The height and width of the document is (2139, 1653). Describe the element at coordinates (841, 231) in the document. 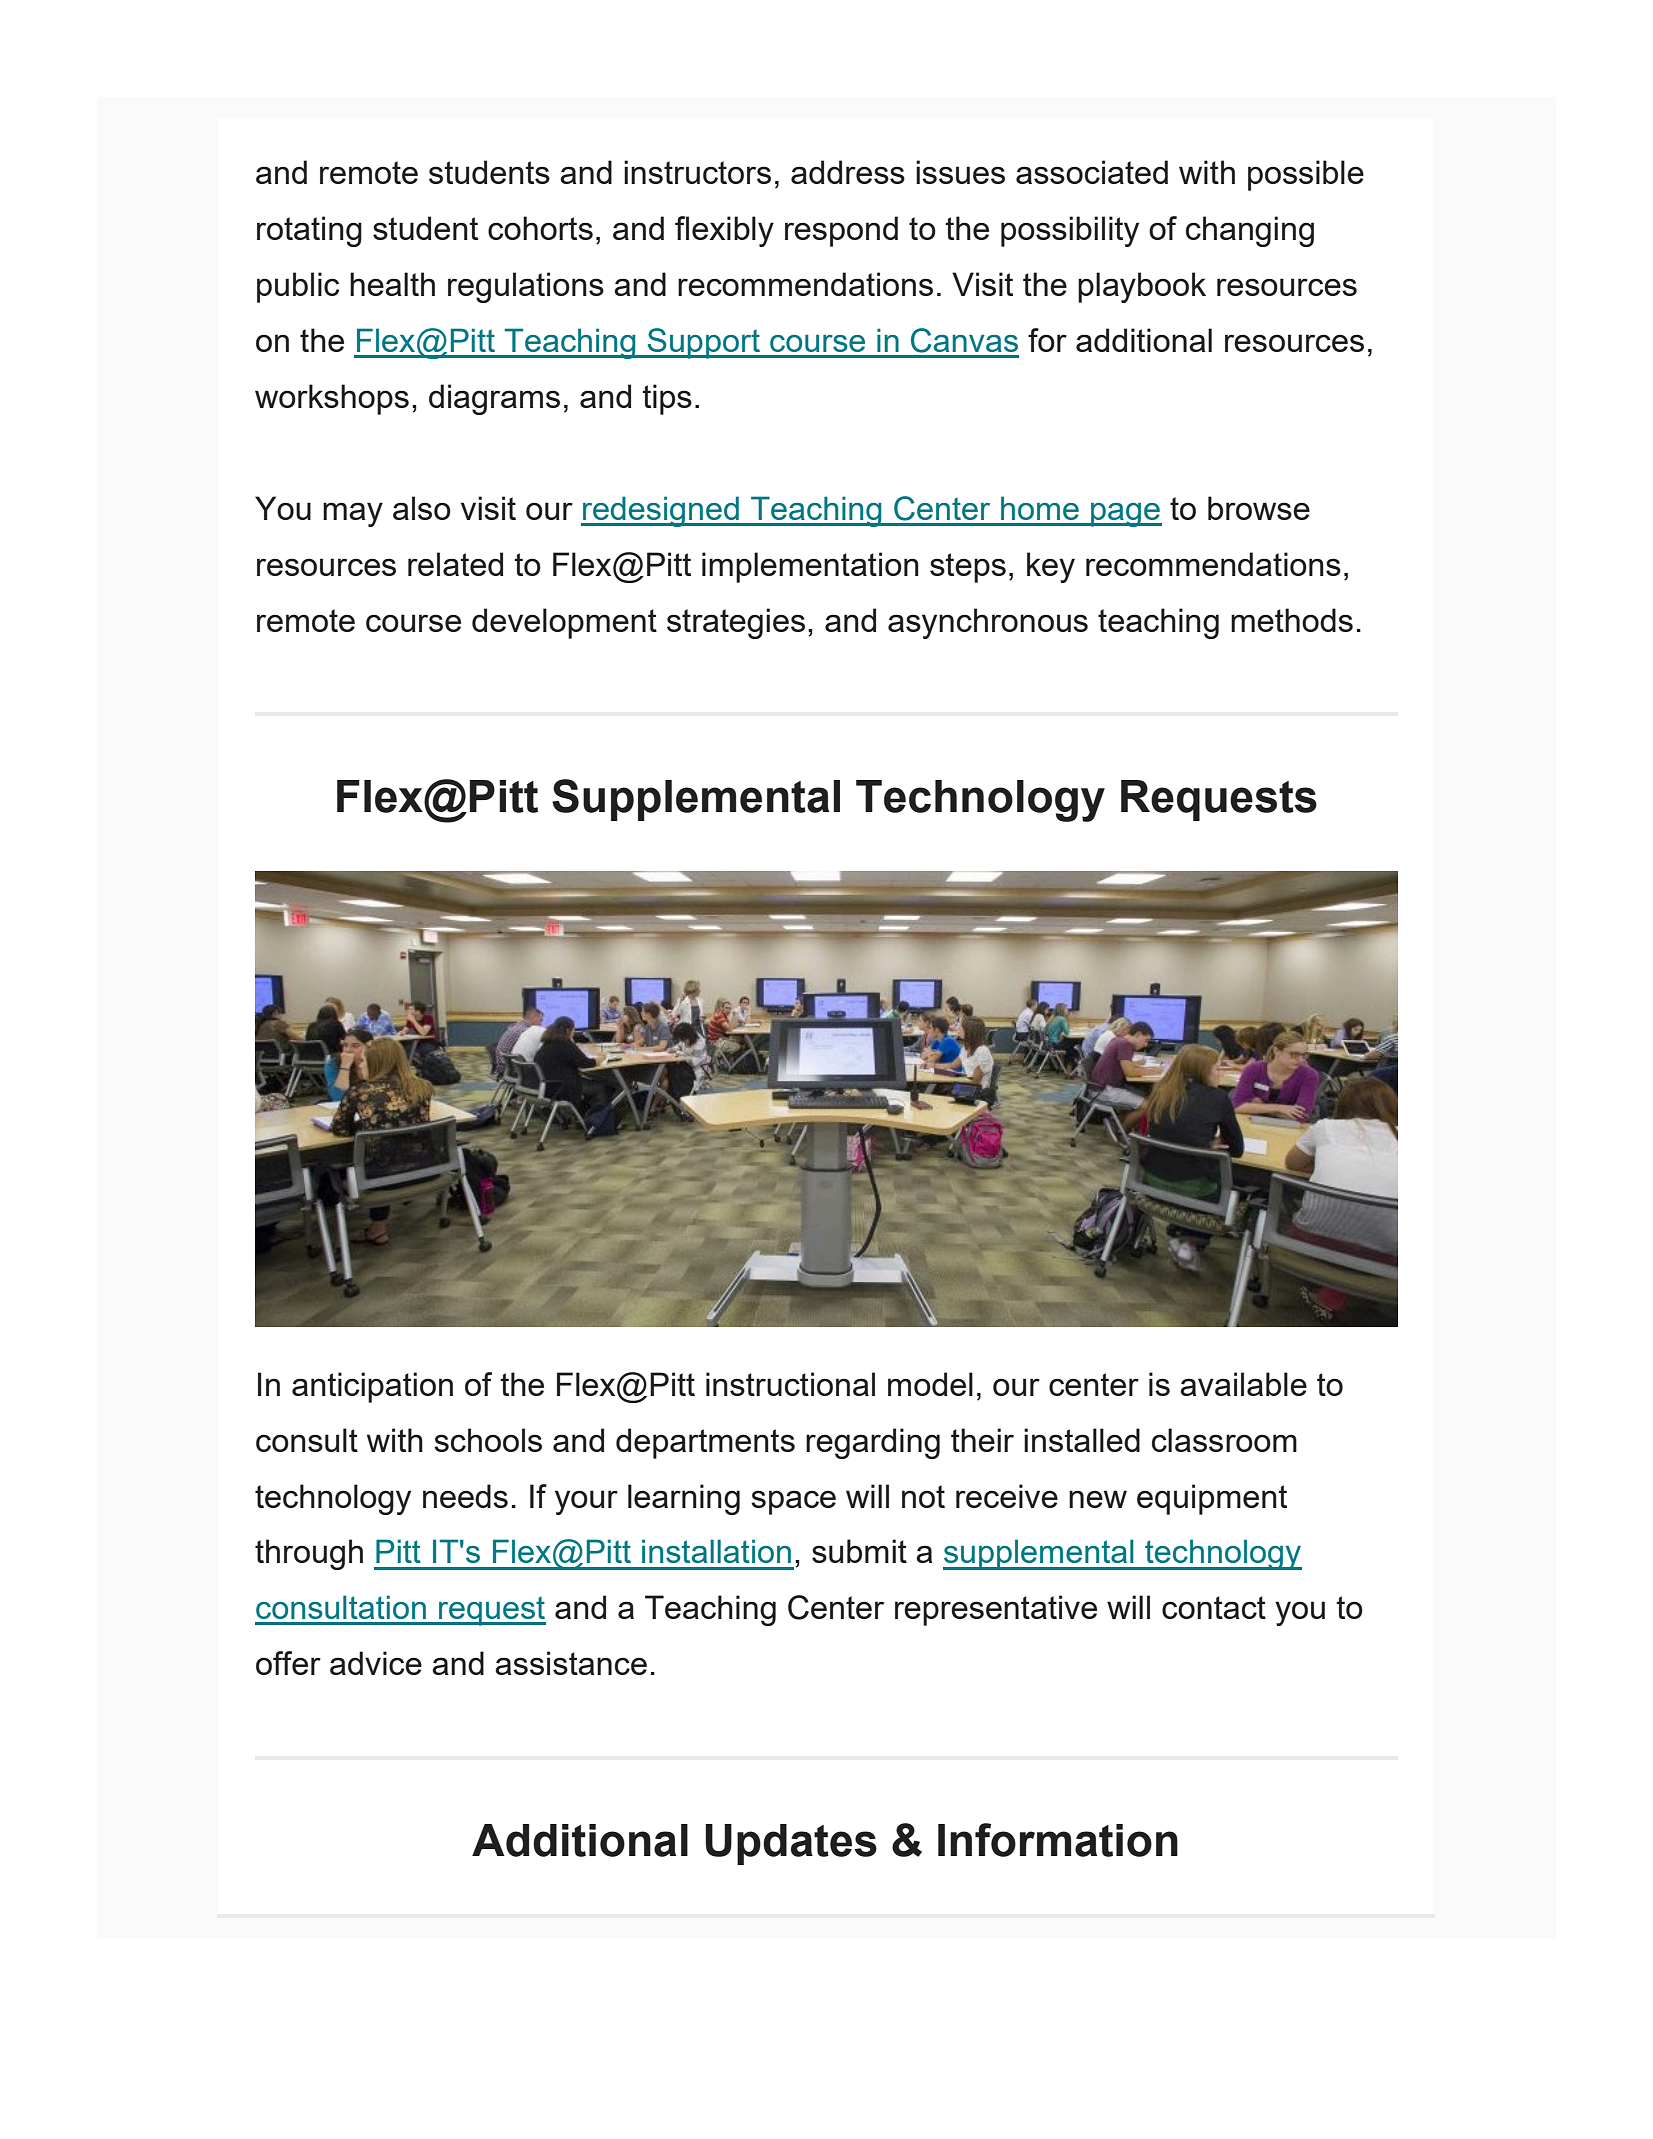

I see `respond` at that location.
